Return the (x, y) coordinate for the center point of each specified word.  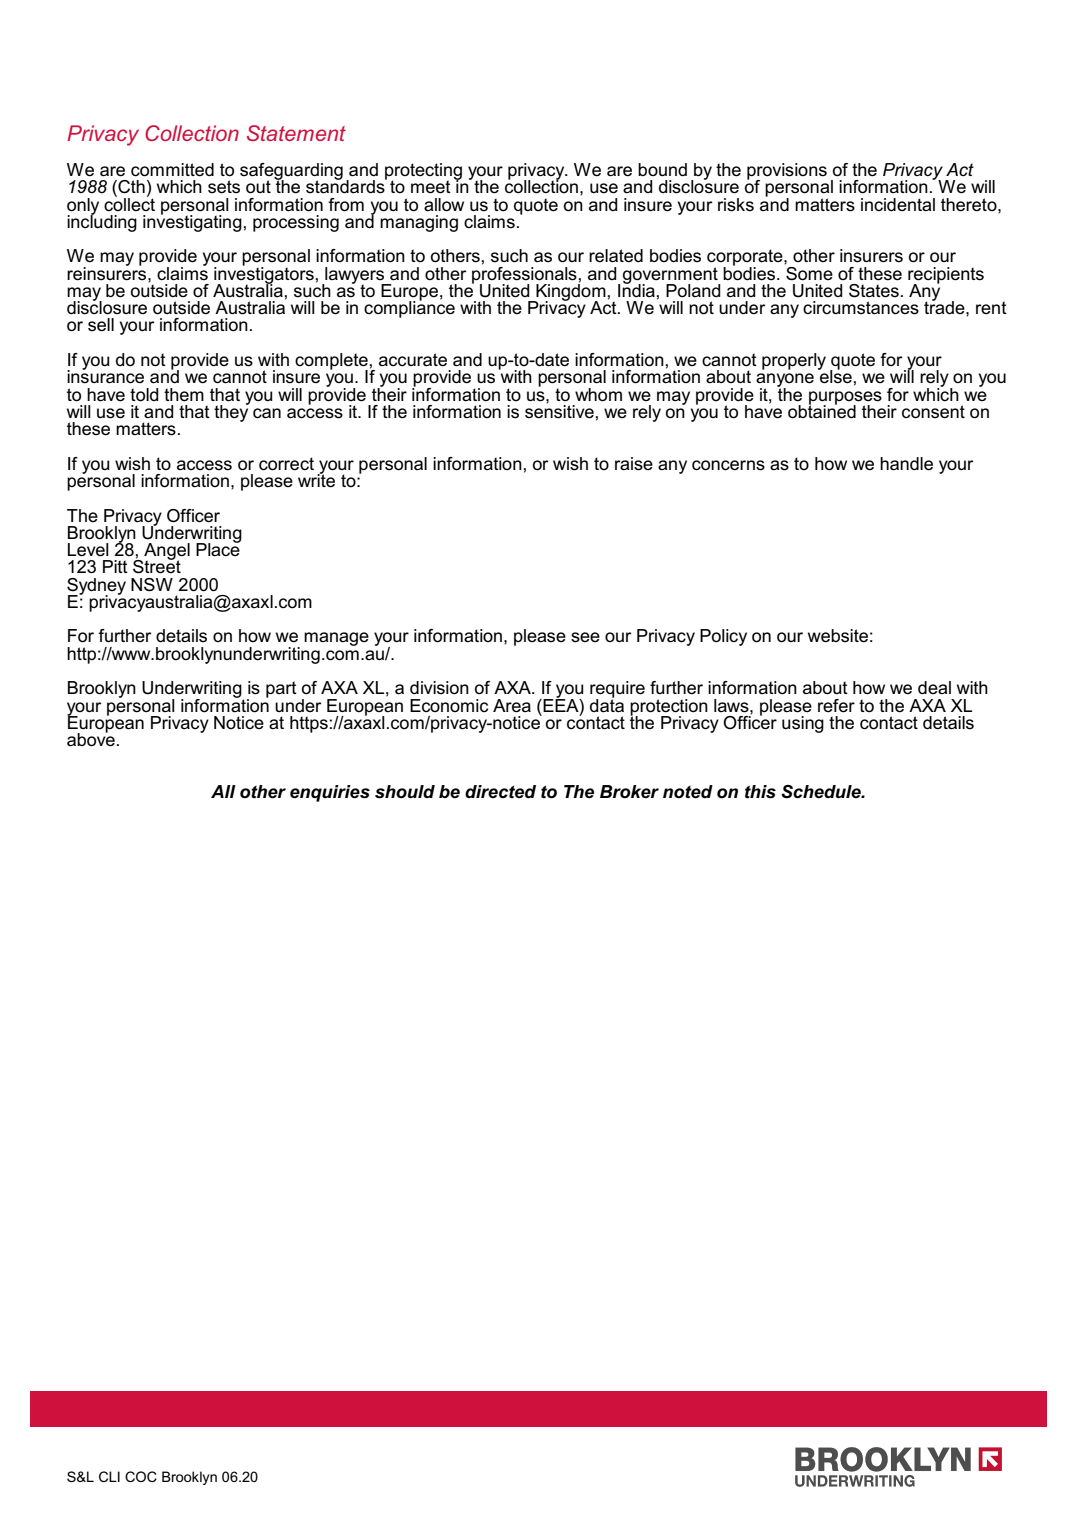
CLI (109, 1476)
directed (500, 792)
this (760, 792)
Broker (629, 792)
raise (634, 464)
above (91, 739)
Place (218, 549)
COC (141, 1476)
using (803, 724)
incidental (898, 205)
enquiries (330, 793)
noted (688, 792)
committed (172, 170)
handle (906, 464)
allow (444, 205)
